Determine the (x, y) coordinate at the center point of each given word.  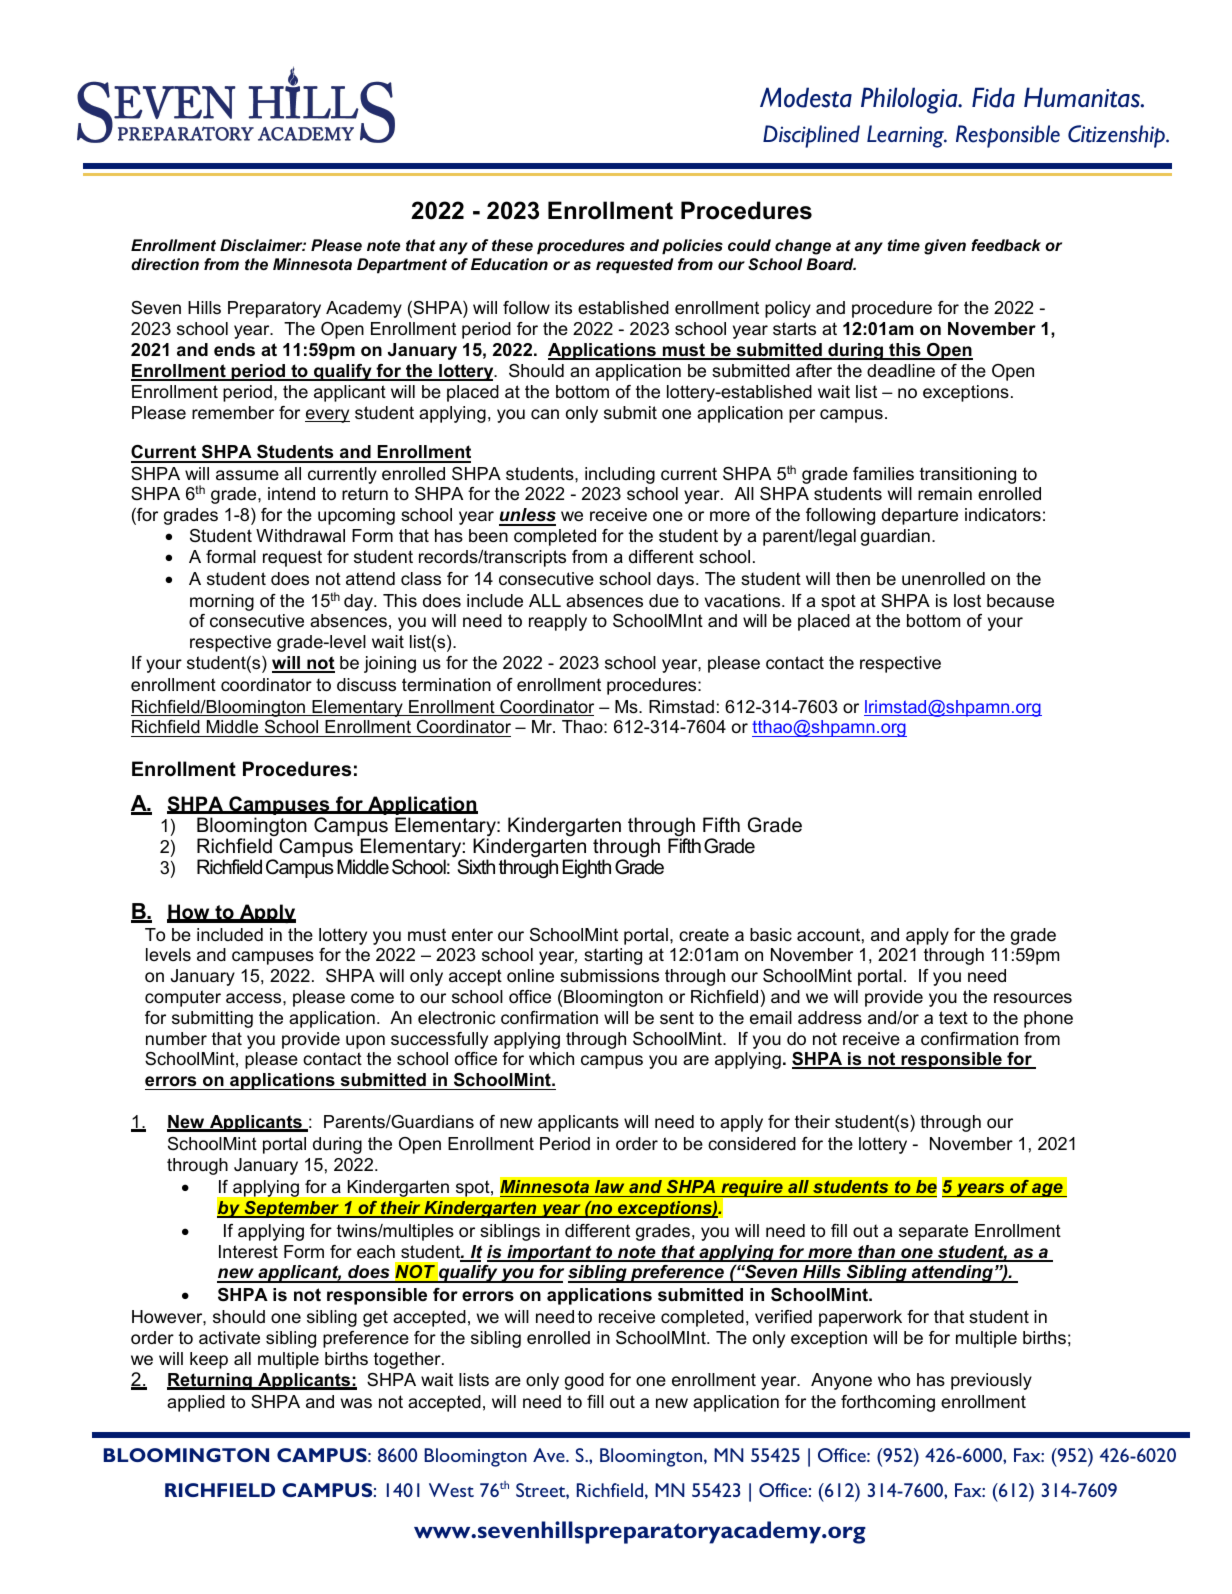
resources (1033, 998)
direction (165, 264)
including (620, 475)
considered (752, 1144)
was (356, 1403)
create (704, 935)
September (292, 1209)
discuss (366, 685)
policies (692, 247)
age (1047, 1190)
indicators (1003, 515)
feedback (1006, 245)
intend (291, 493)
